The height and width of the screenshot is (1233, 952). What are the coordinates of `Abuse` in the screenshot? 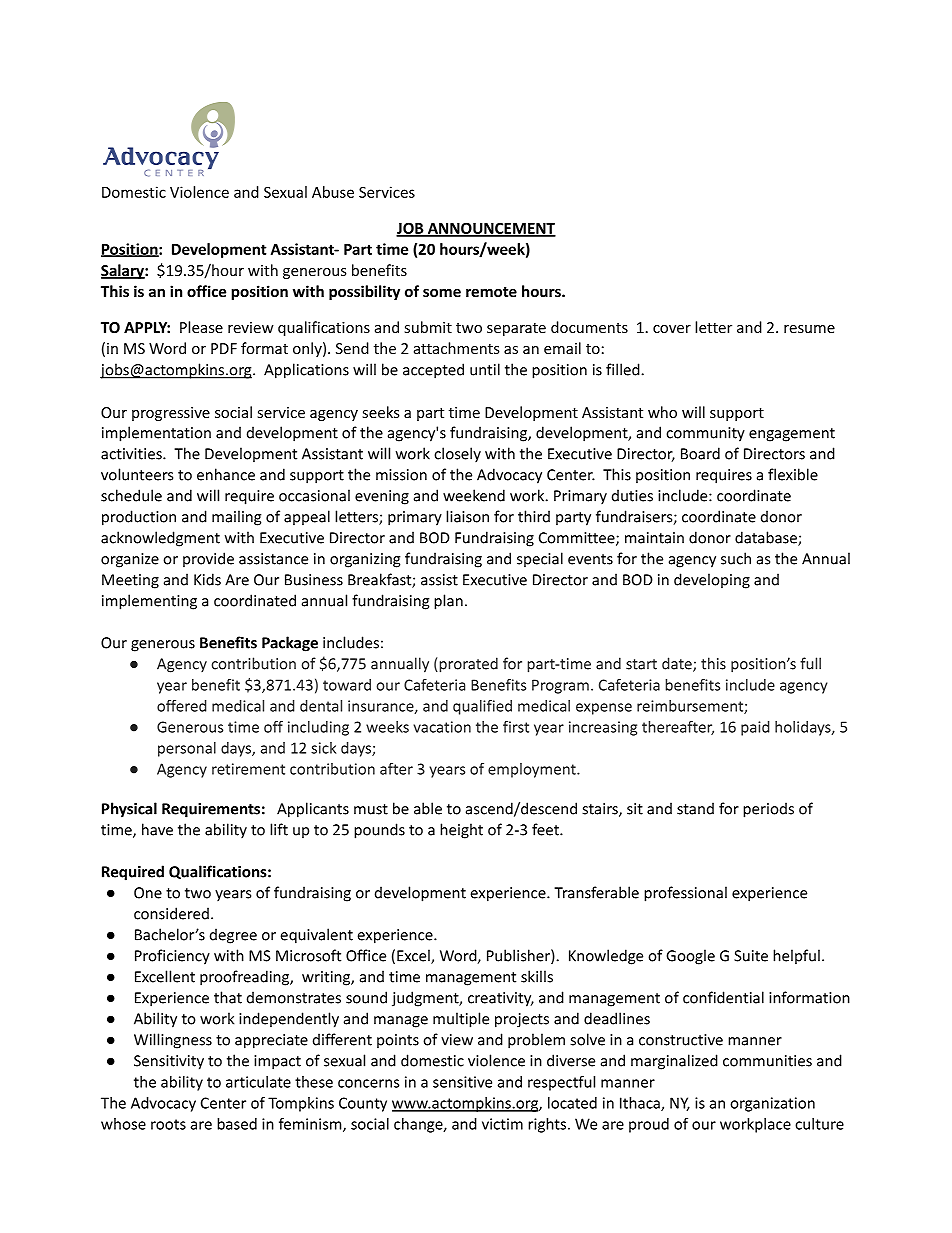 It's located at (333, 192).
